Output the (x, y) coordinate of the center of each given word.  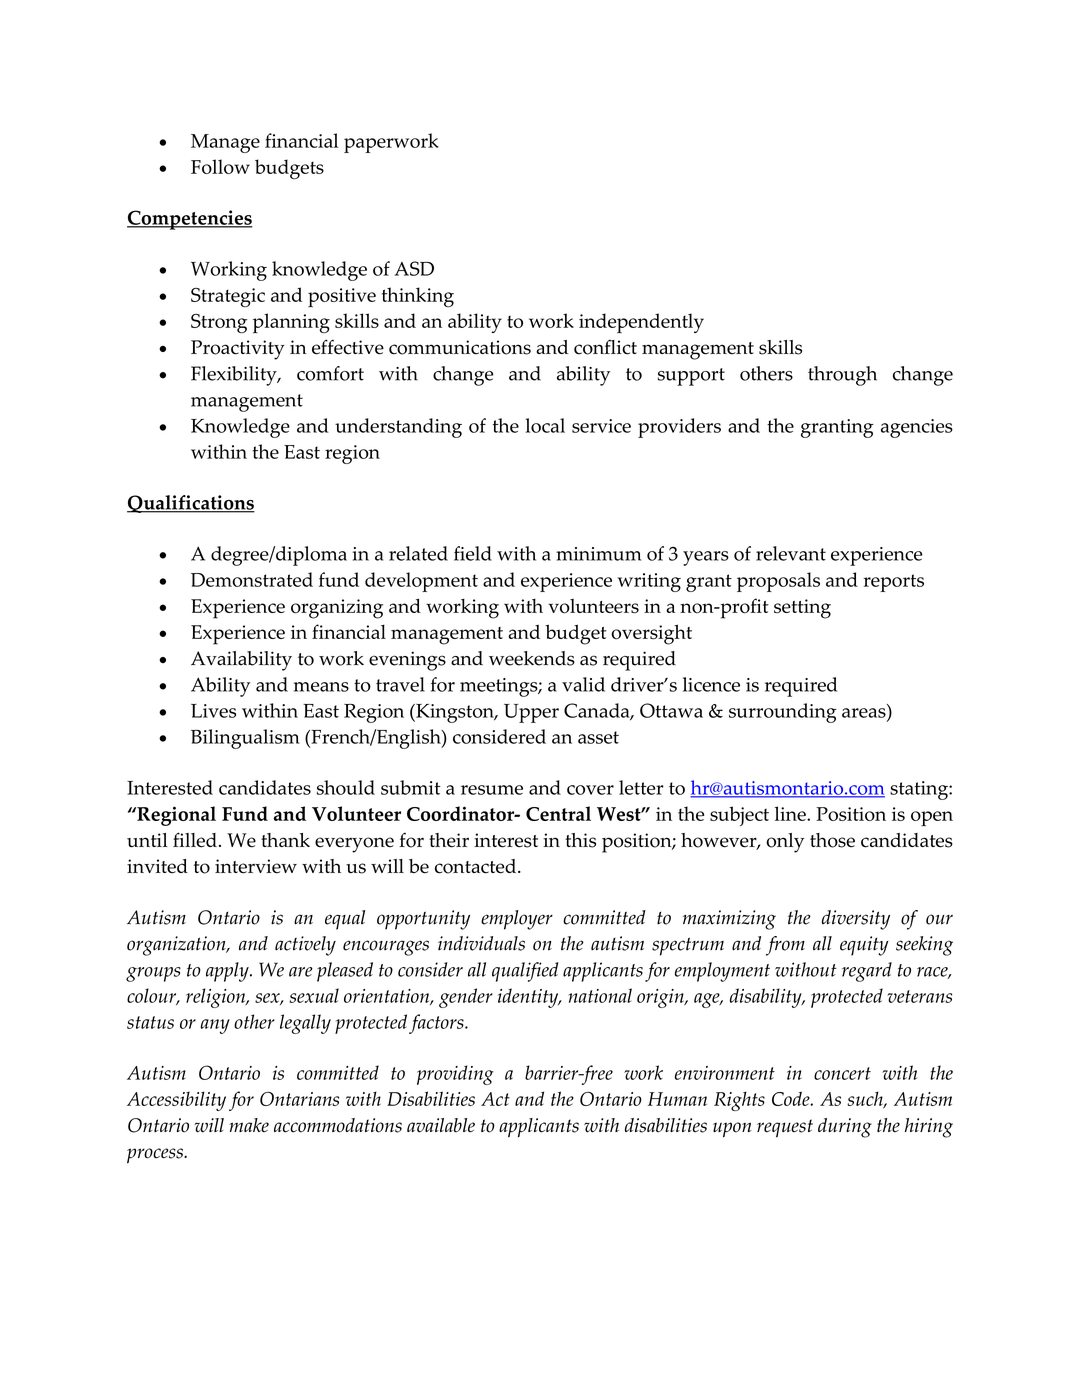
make (249, 1125)
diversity (856, 920)
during (845, 1128)
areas (865, 711)
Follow (220, 166)
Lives (213, 711)
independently (641, 323)
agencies (917, 428)
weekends (532, 658)
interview (256, 866)
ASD (414, 268)
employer (517, 920)
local (545, 425)
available (441, 1125)
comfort (330, 373)
